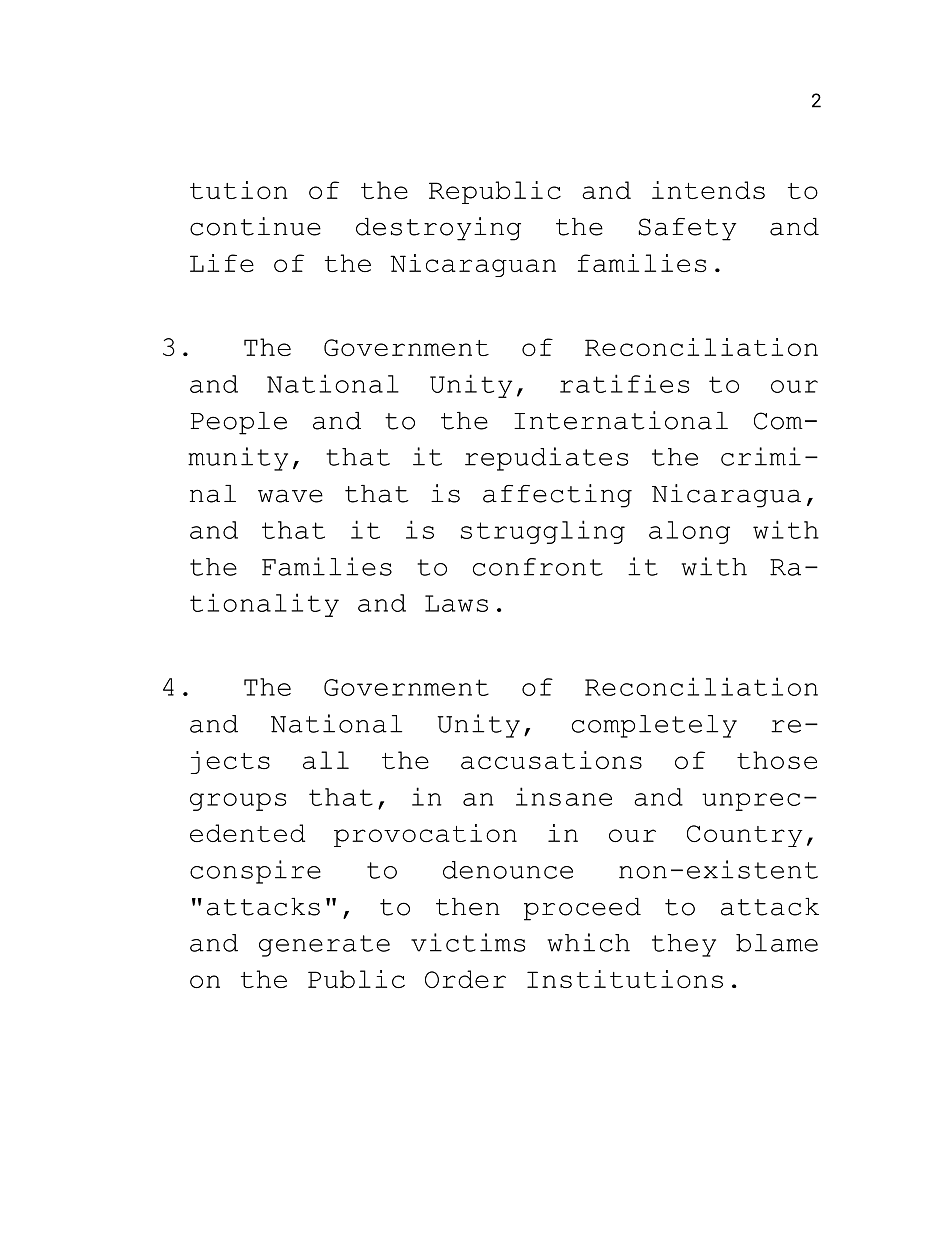 The image size is (952, 1233). Describe the element at coordinates (687, 229) in the image. I see `Safety` at that location.
